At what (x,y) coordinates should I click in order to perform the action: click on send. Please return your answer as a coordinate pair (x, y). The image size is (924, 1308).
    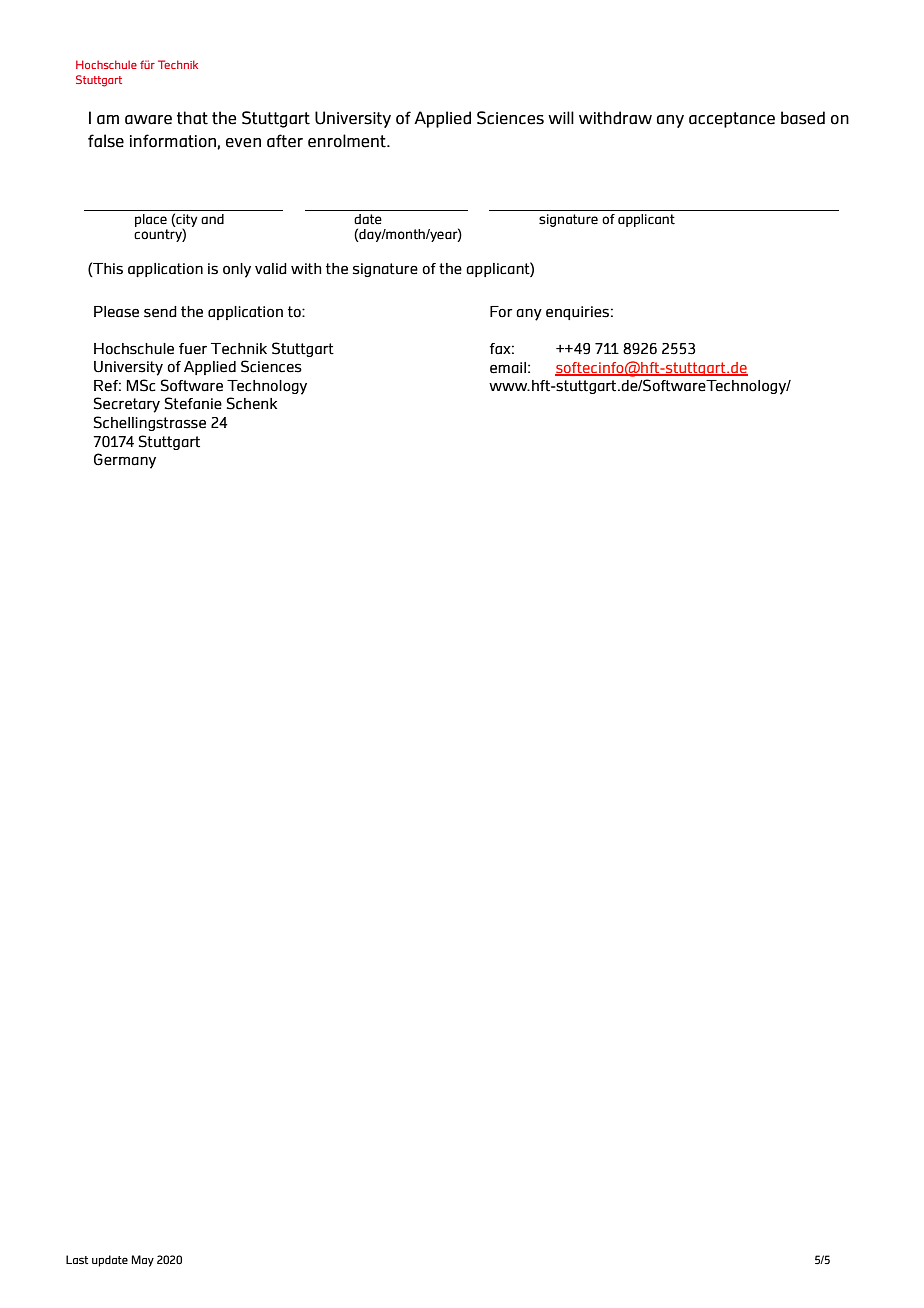
    Looking at the image, I should click on (160, 312).
